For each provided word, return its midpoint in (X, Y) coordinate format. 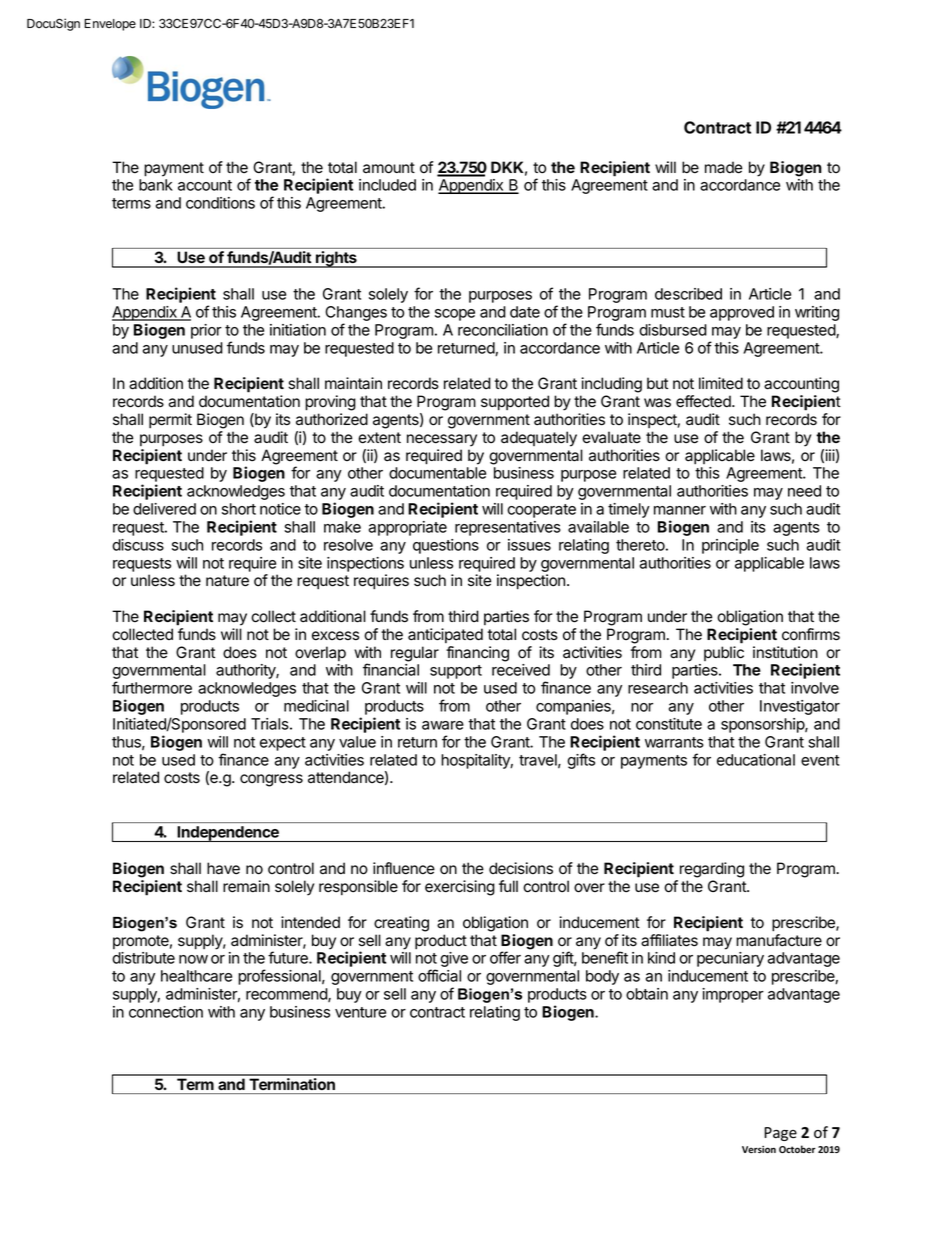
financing (477, 654)
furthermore (152, 687)
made (723, 167)
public (724, 653)
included (387, 185)
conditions (220, 203)
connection (166, 1012)
